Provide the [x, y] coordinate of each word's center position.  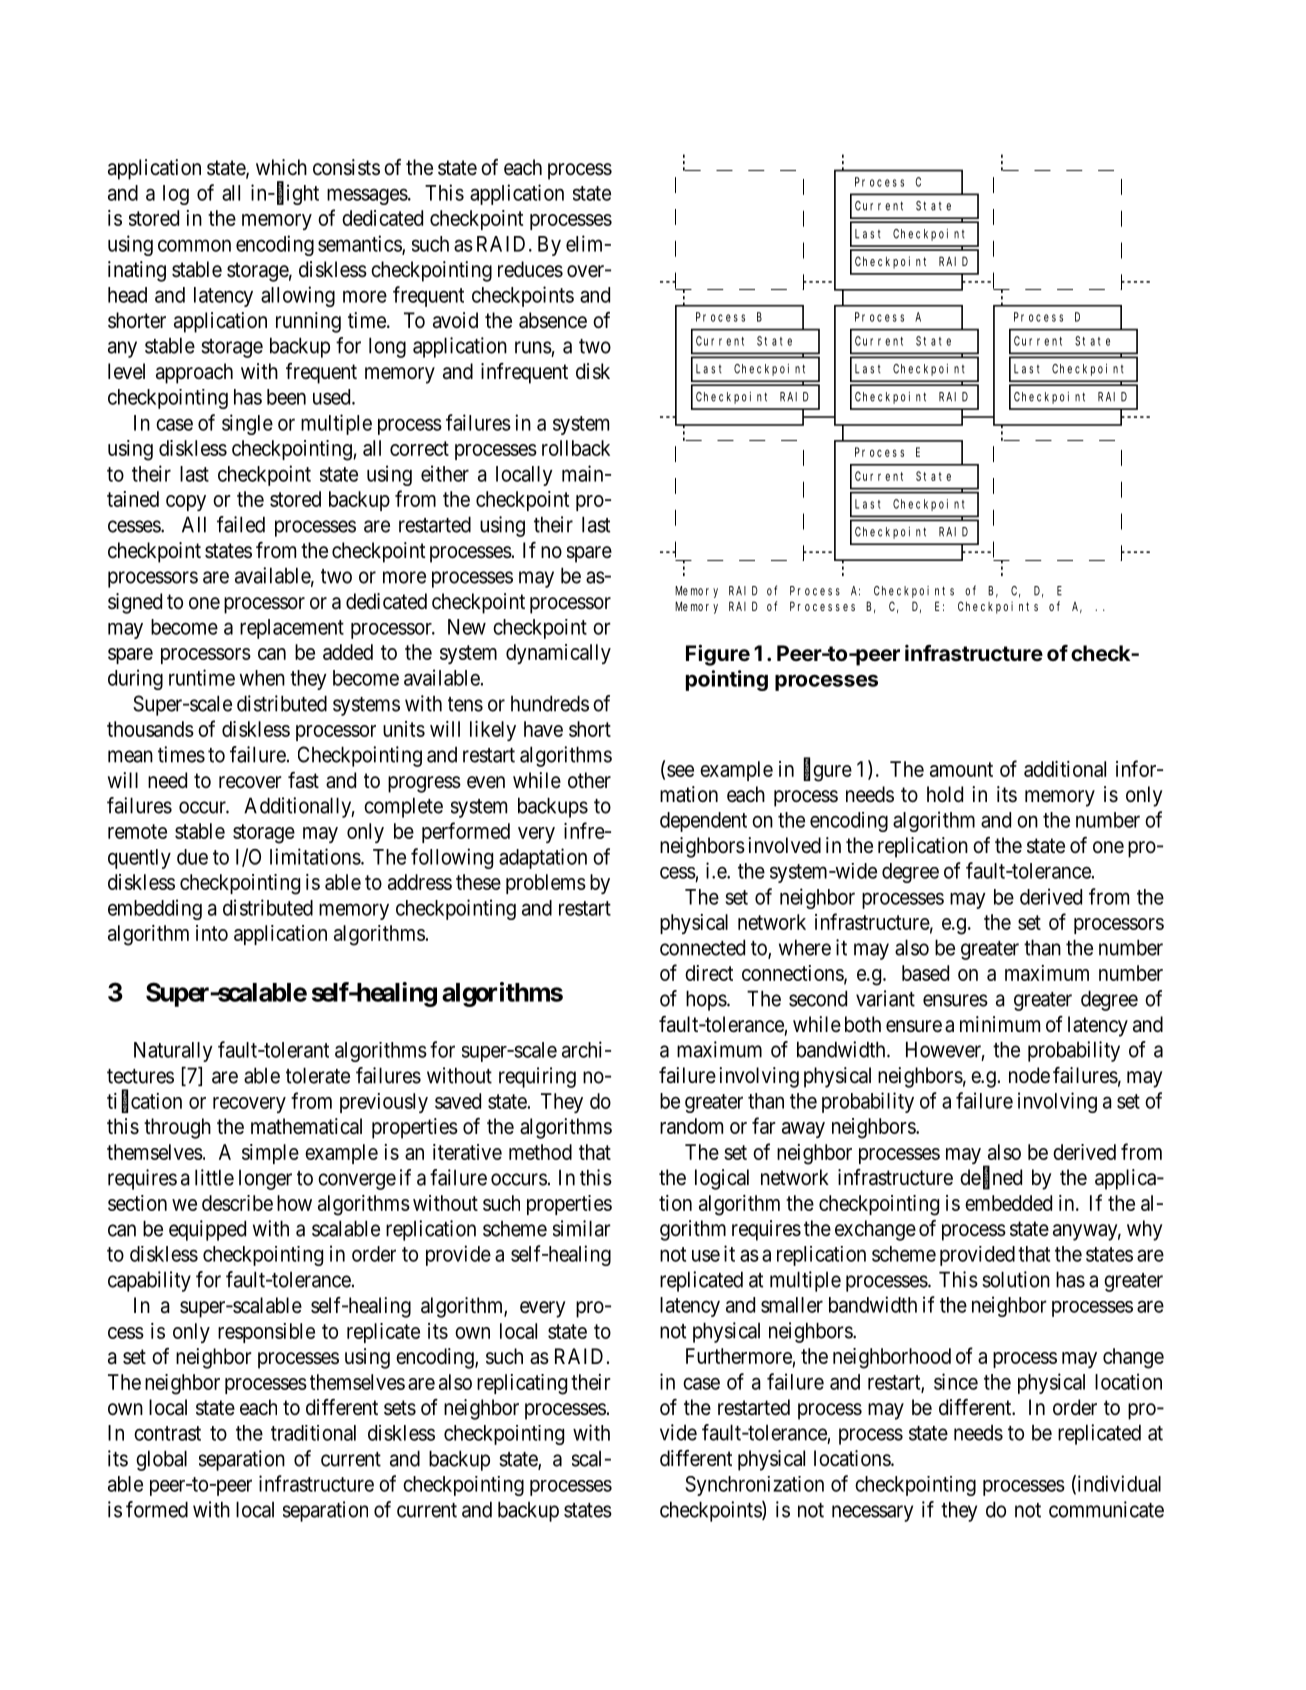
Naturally [173, 1052]
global [161, 1460]
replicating [522, 1384]
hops [706, 1000]
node [1029, 1075]
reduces [530, 269]
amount [961, 769]
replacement [292, 629]
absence [553, 320]
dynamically [558, 654]
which [281, 167]
